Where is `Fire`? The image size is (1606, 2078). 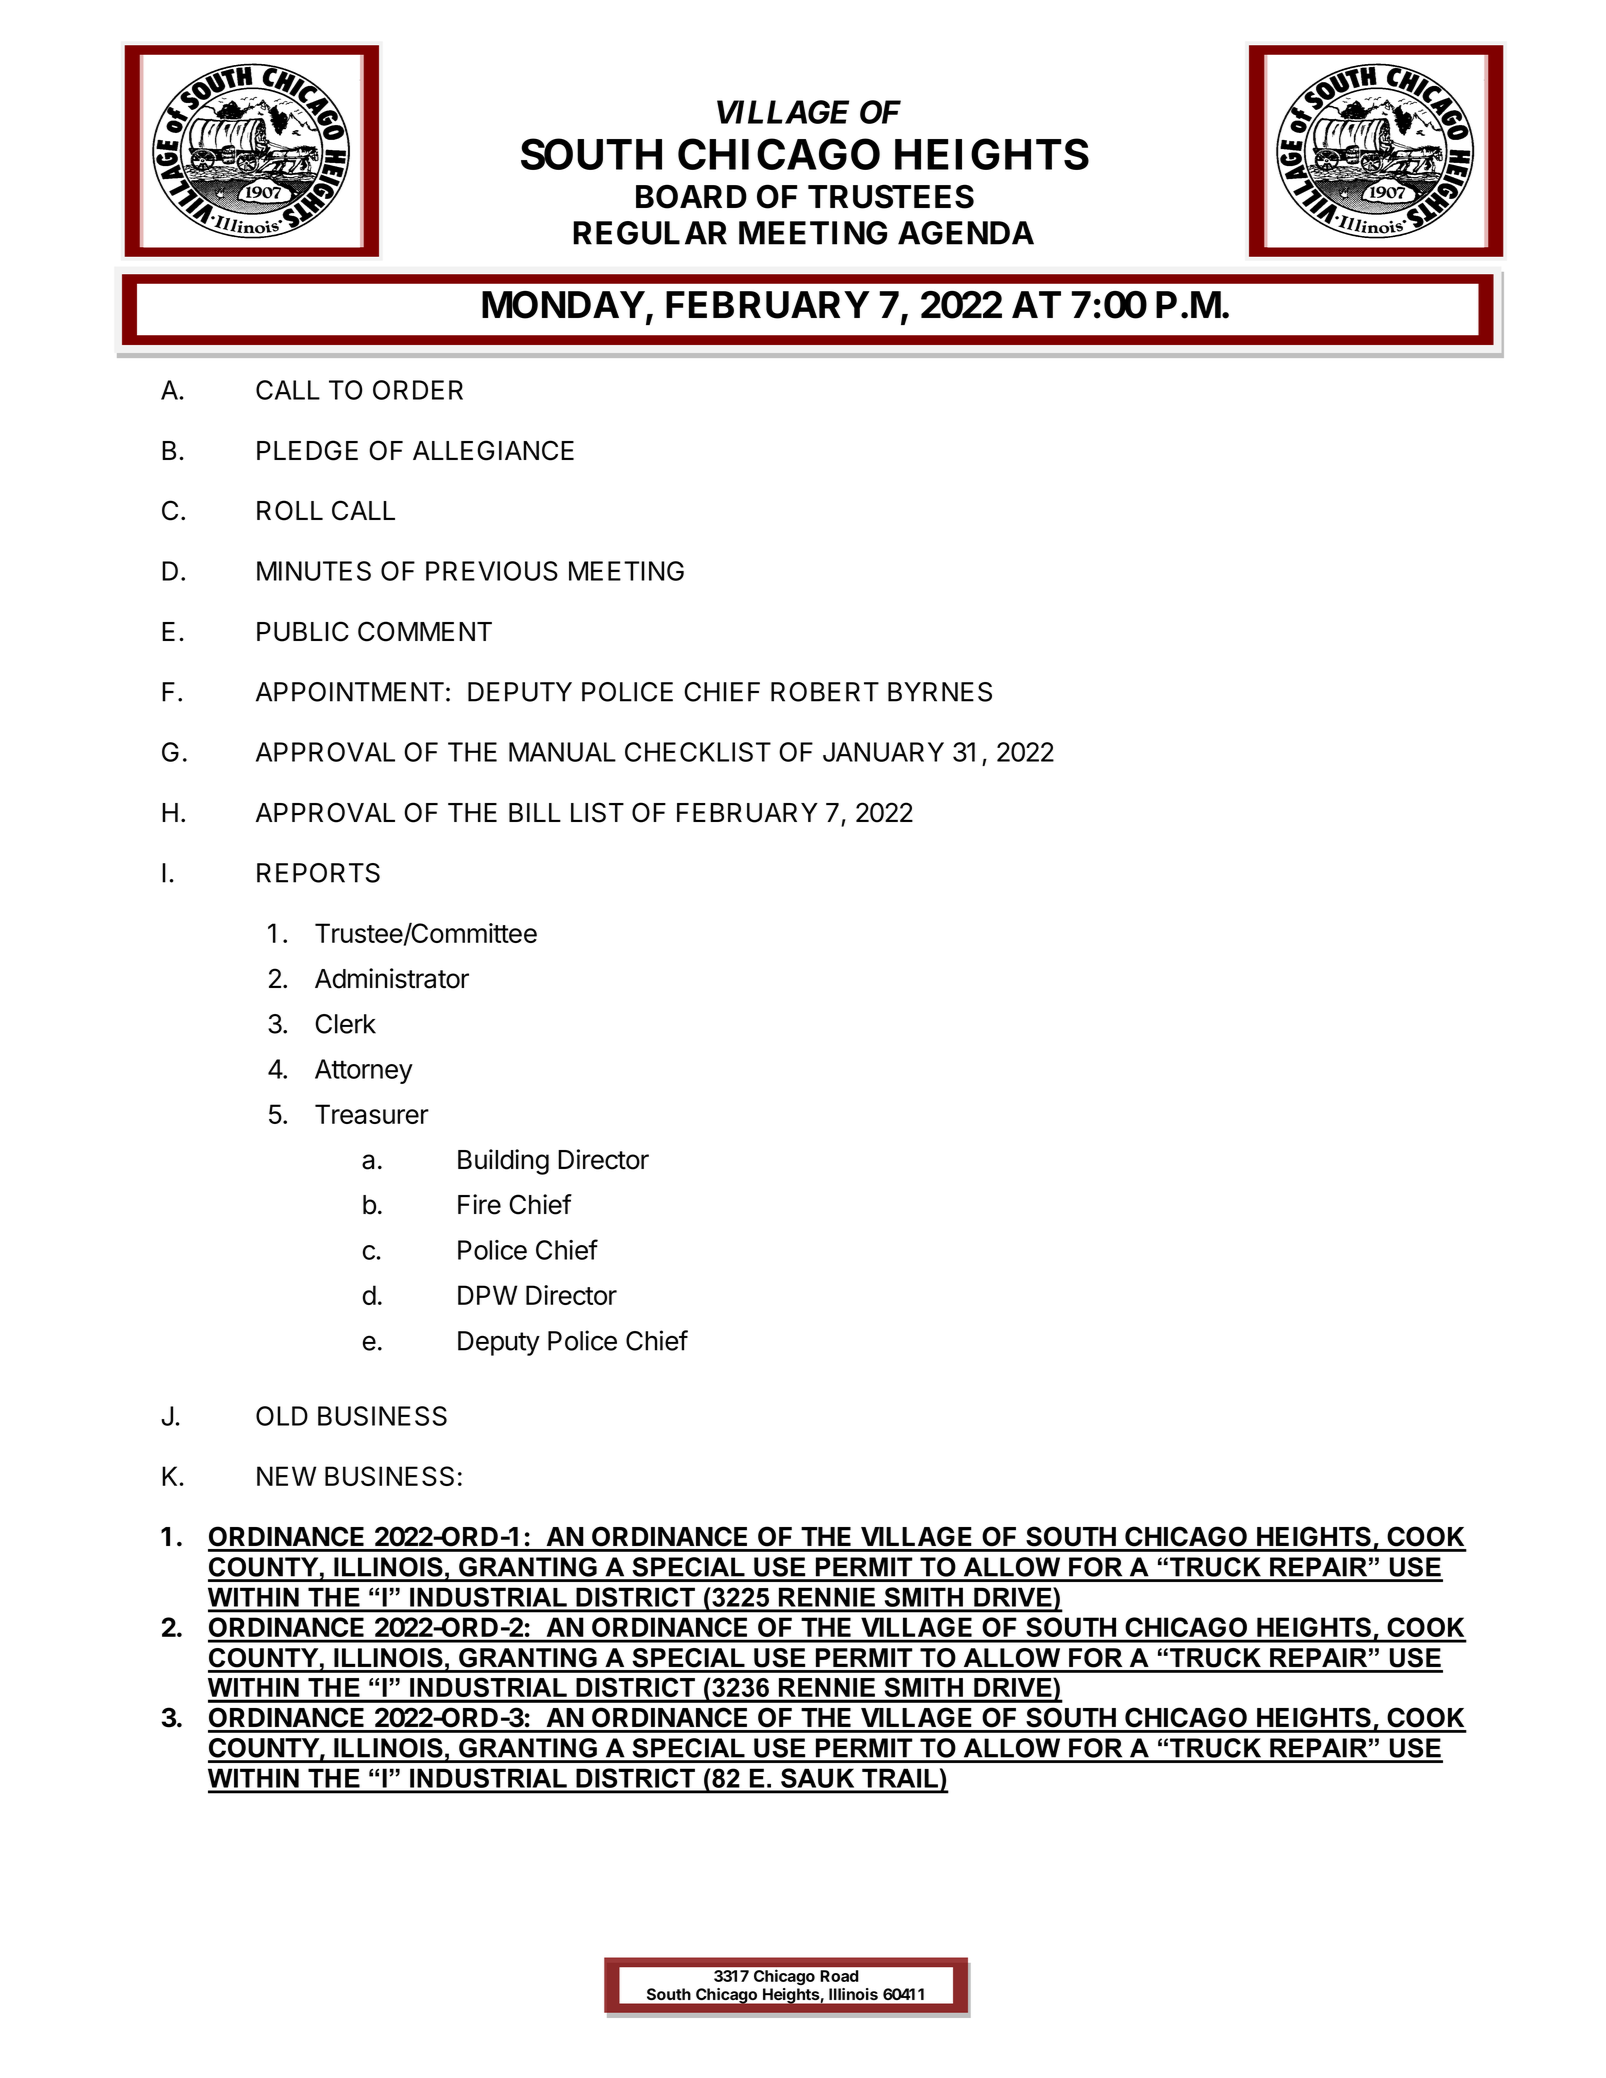 Fire is located at coordinates (479, 1204).
